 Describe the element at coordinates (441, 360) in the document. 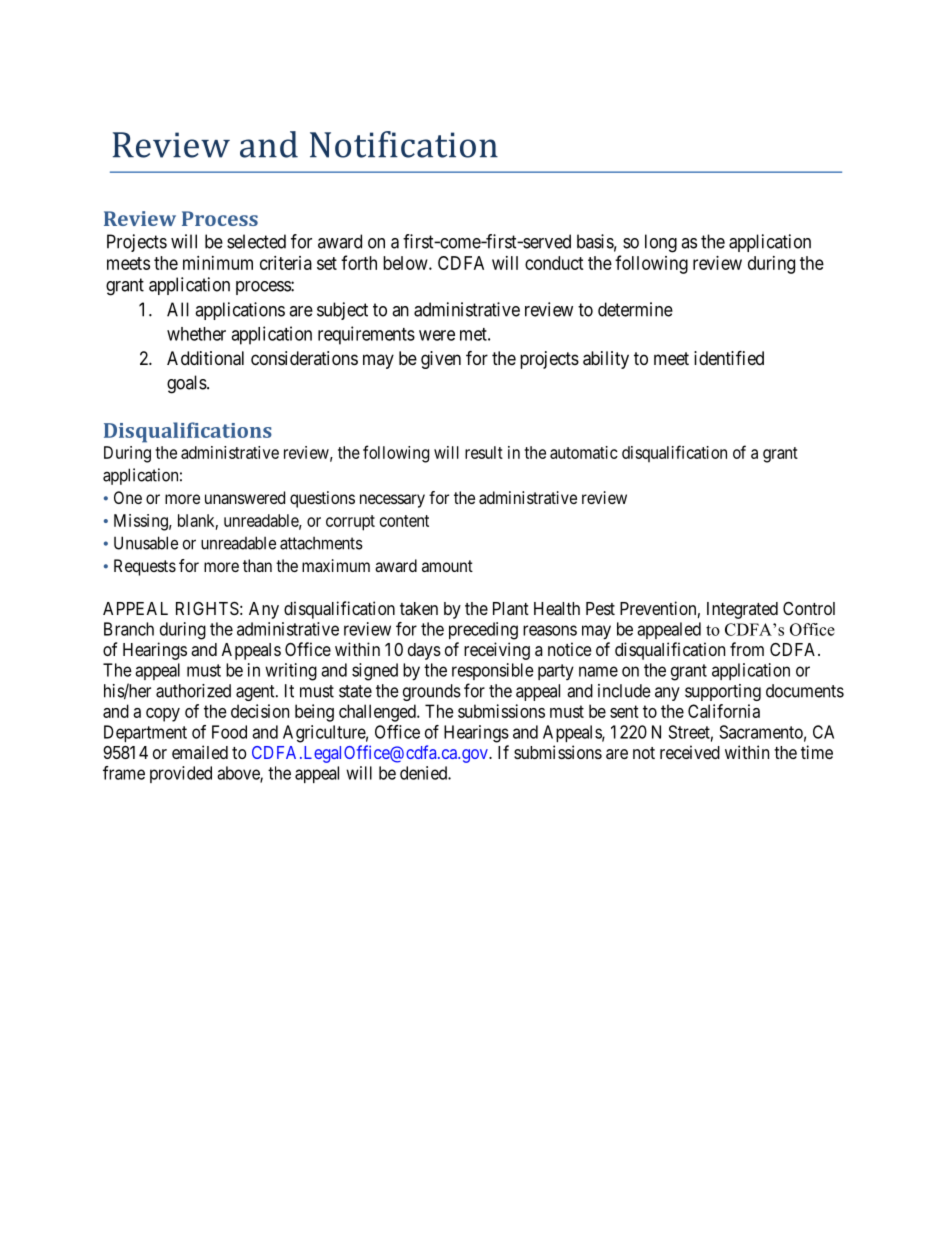

I see `given` at that location.
